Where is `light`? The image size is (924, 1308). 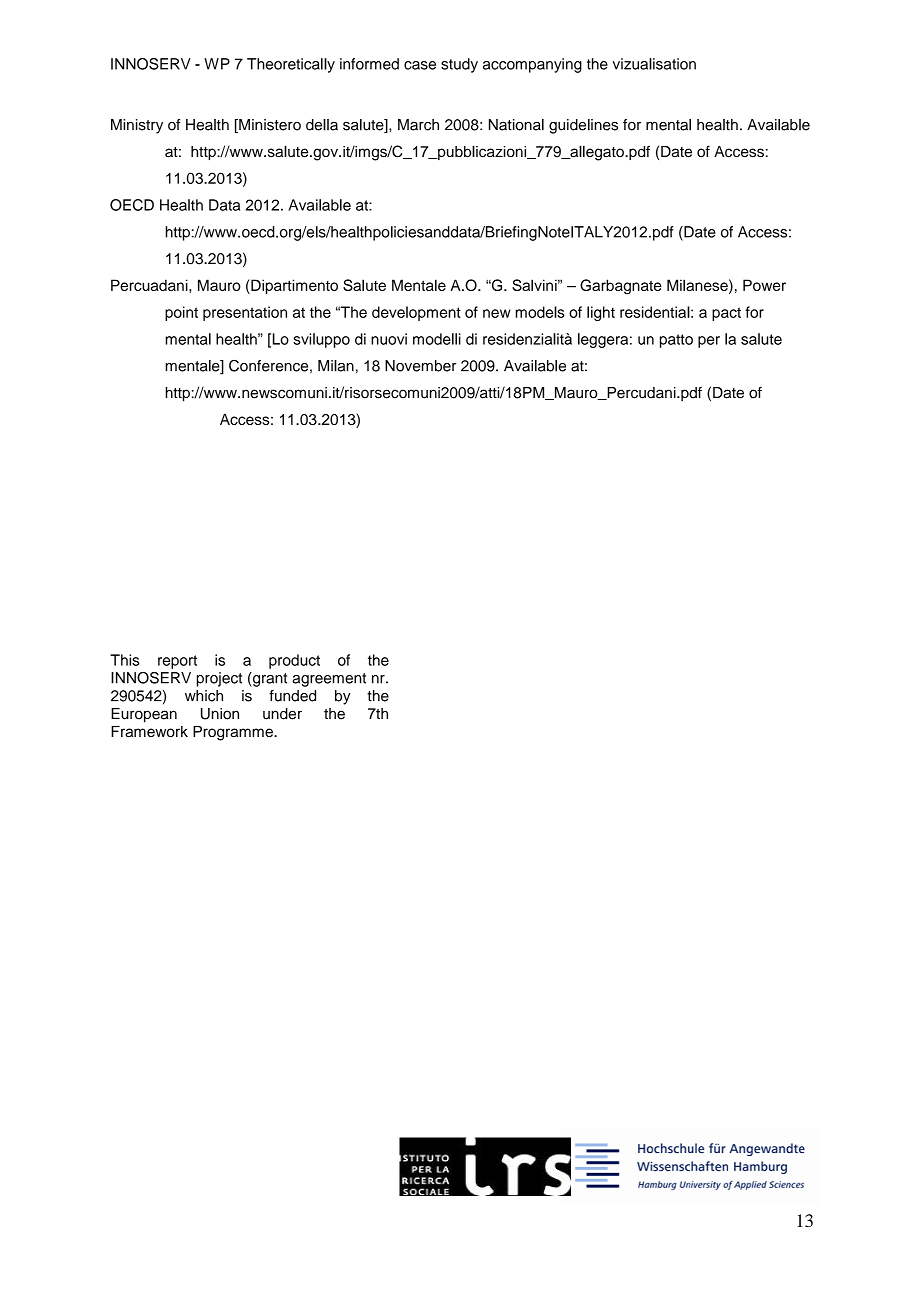
light is located at coordinates (601, 313).
